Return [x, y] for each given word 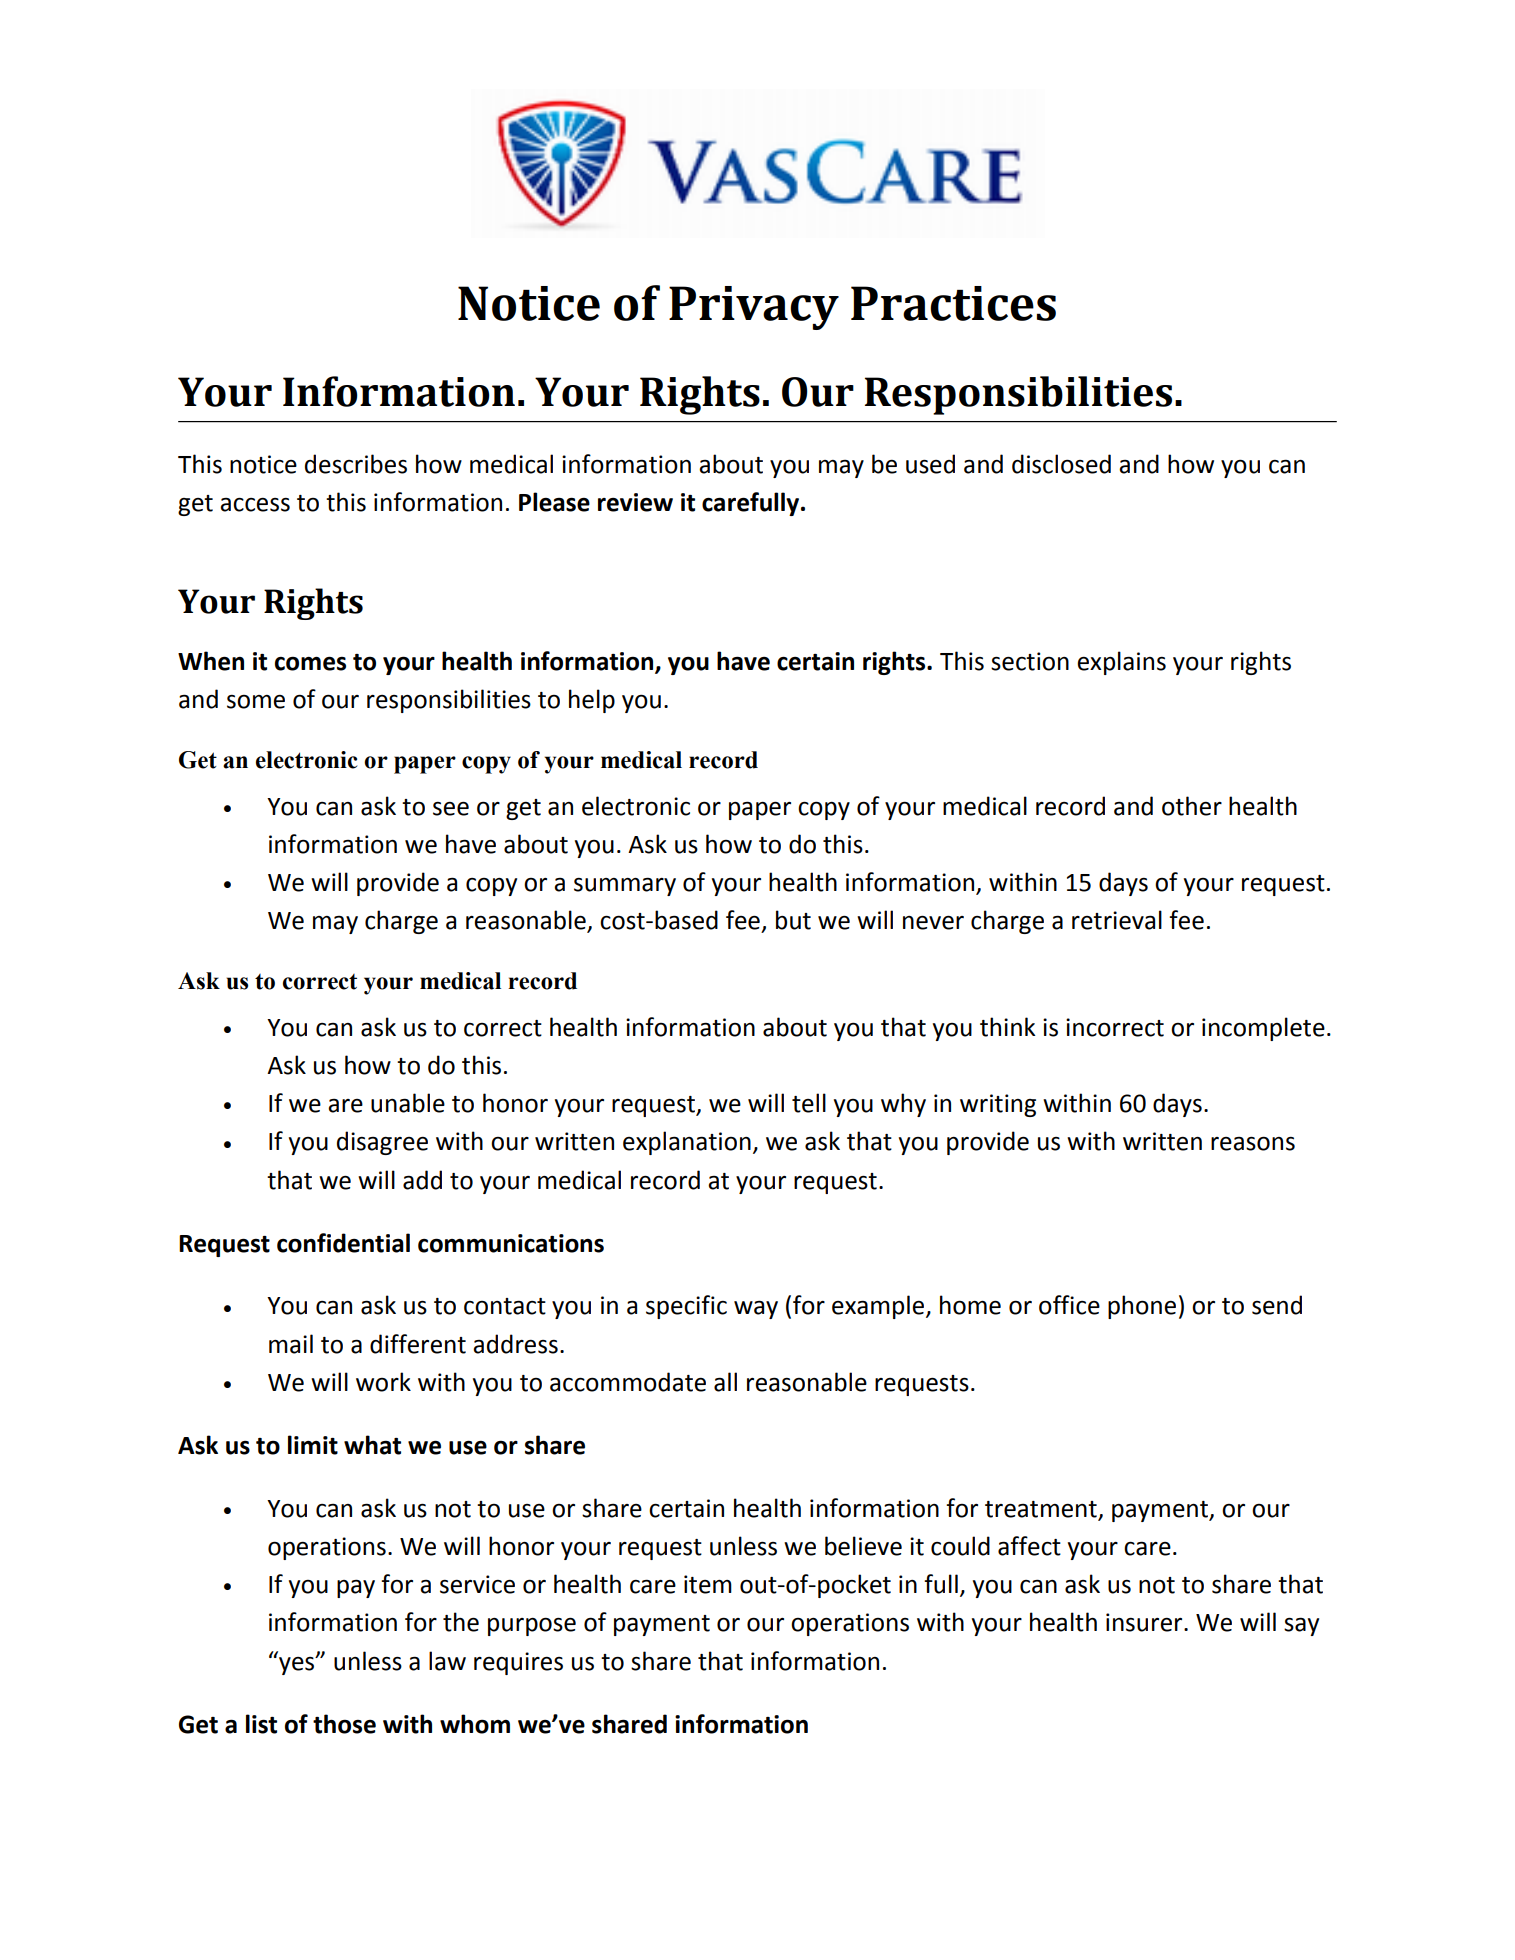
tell [809, 1103]
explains [1121, 663]
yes [298, 1665]
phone [1142, 1307]
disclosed [1061, 464]
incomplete [1263, 1029]
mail [291, 1344]
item [708, 1584]
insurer [1145, 1622]
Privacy [754, 308]
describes [356, 464]
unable [408, 1103]
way [756, 1309]
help [592, 701]
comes [310, 663]
